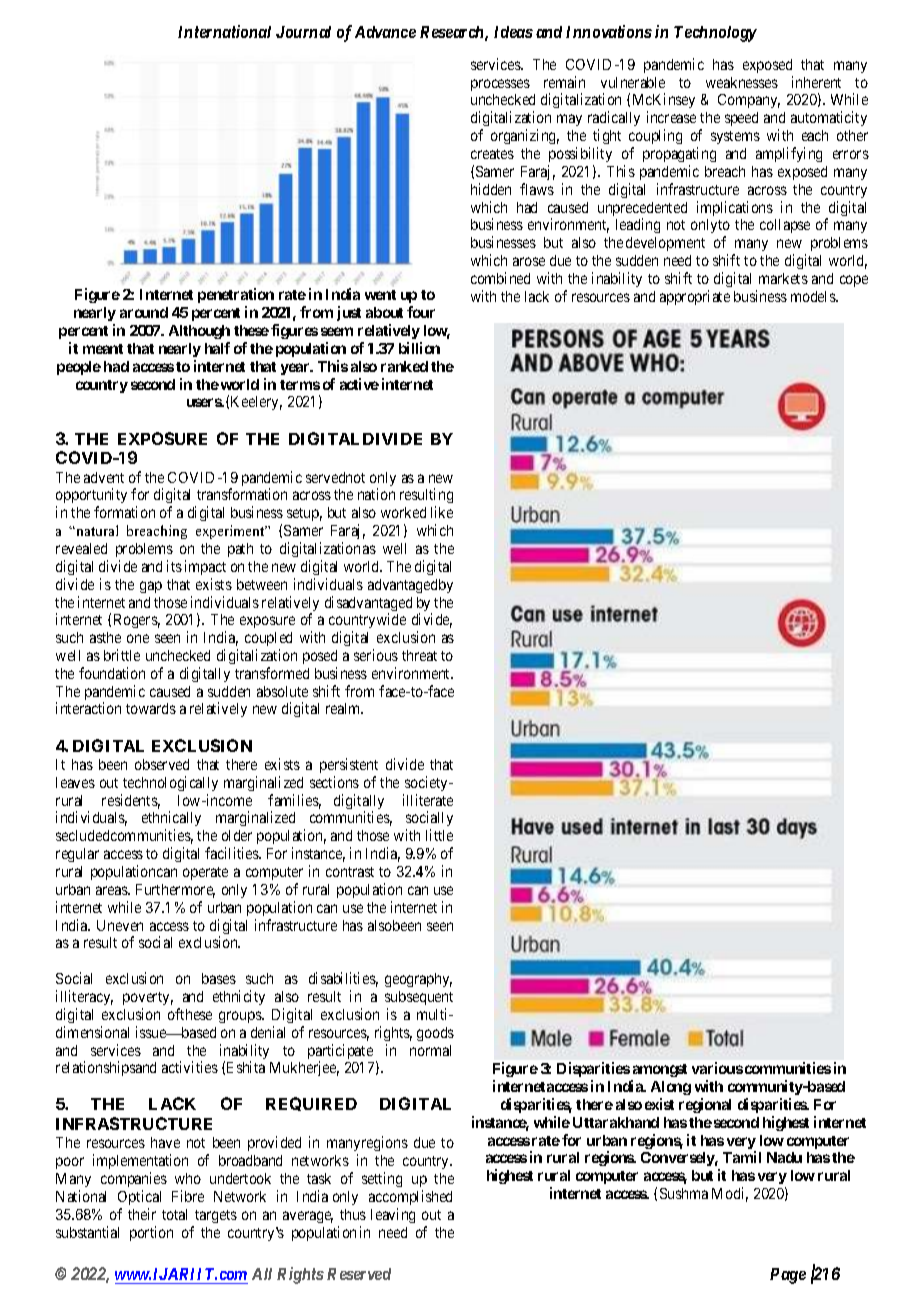  Describe the element at coordinates (500, 85) in the screenshot. I see `processes` at that location.
